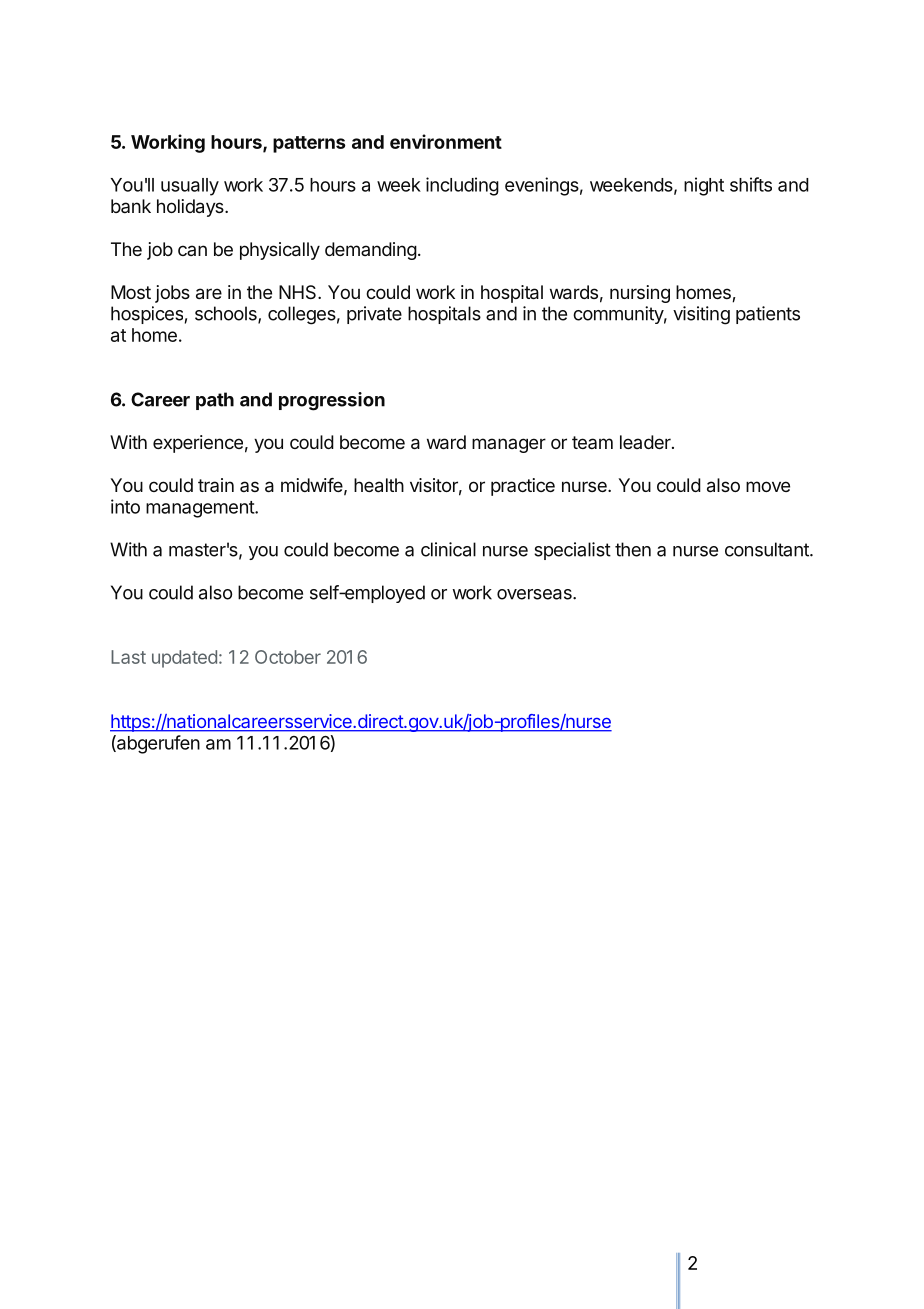 The width and height of the document is (924, 1309). What do you see at coordinates (374, 315) in the document?
I see `private` at bounding box center [374, 315].
